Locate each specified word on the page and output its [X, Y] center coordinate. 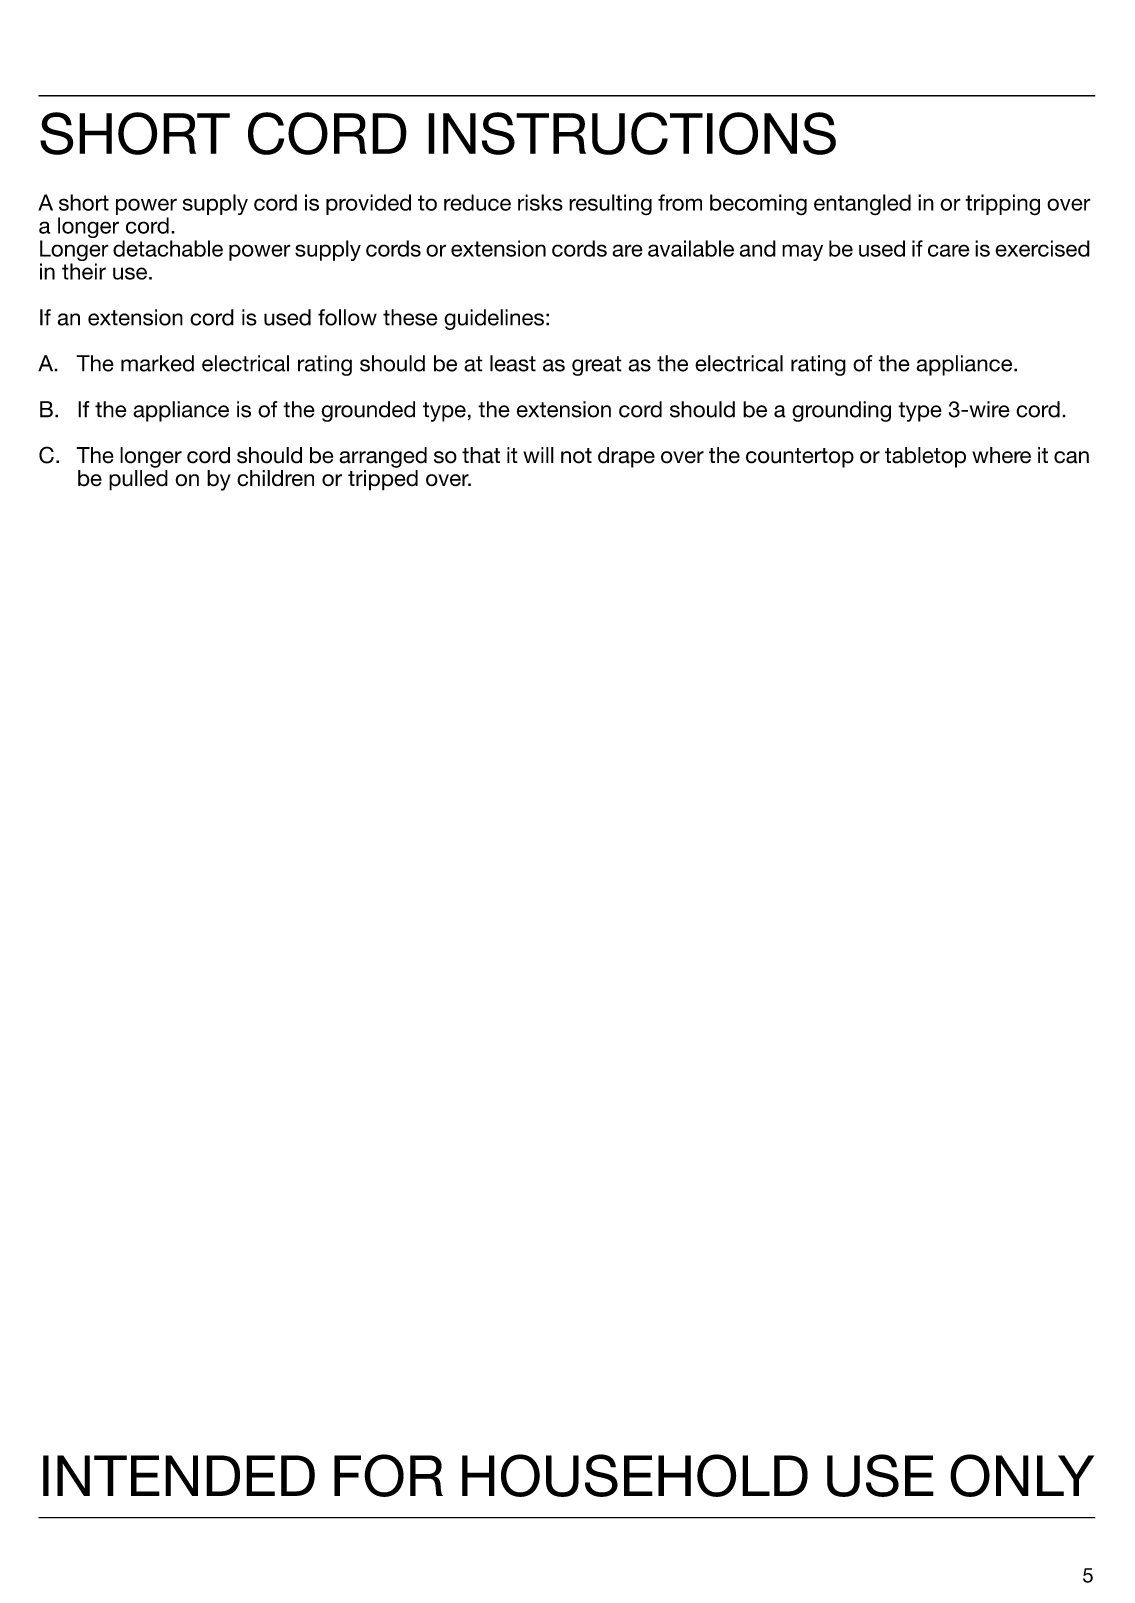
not [576, 456]
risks [540, 202]
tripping [1002, 205]
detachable [168, 248]
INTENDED [179, 1475]
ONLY [1022, 1475]
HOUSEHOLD [635, 1475]
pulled [138, 480]
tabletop [925, 457]
